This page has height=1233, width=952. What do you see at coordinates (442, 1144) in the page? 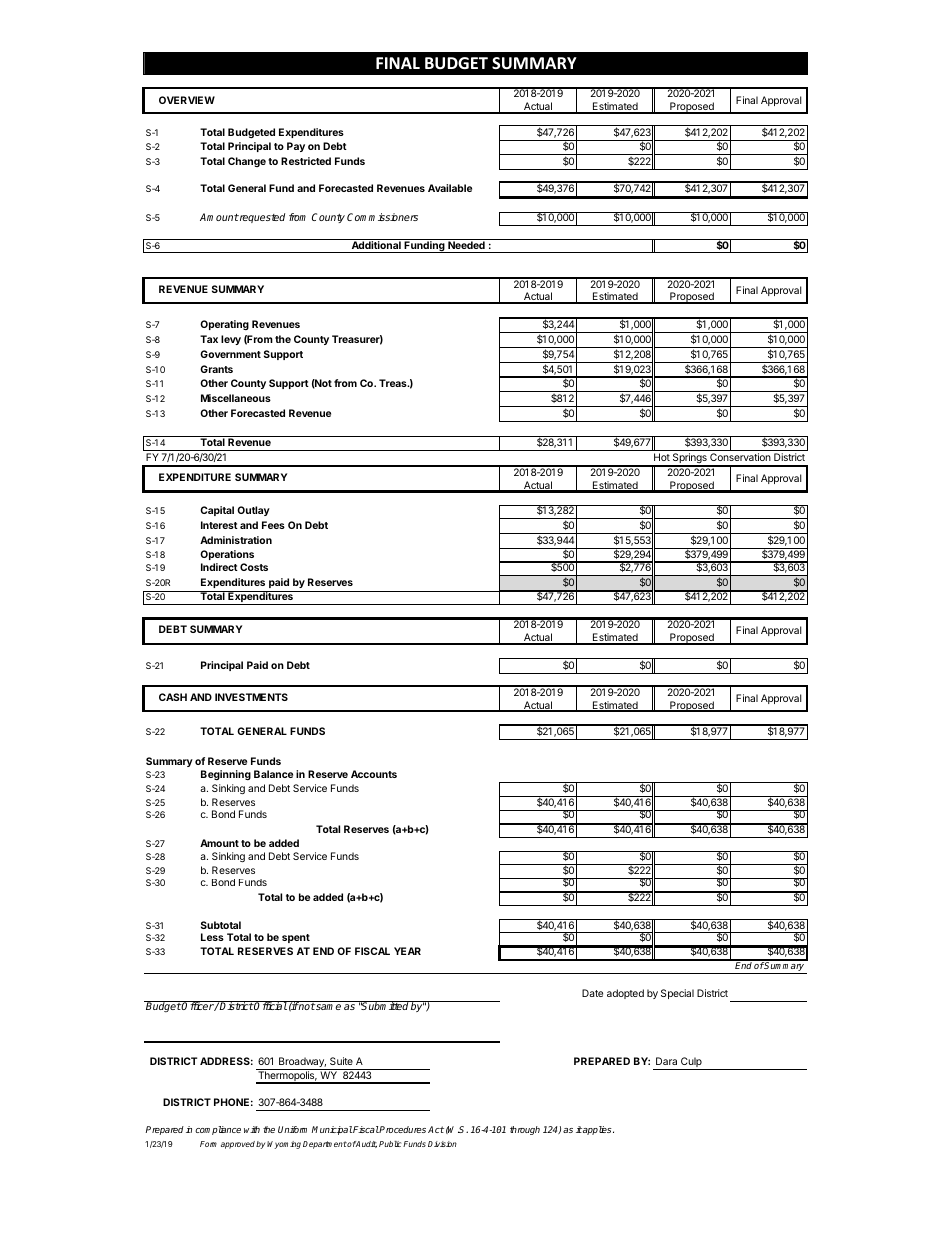
I see `Division` at bounding box center [442, 1144].
